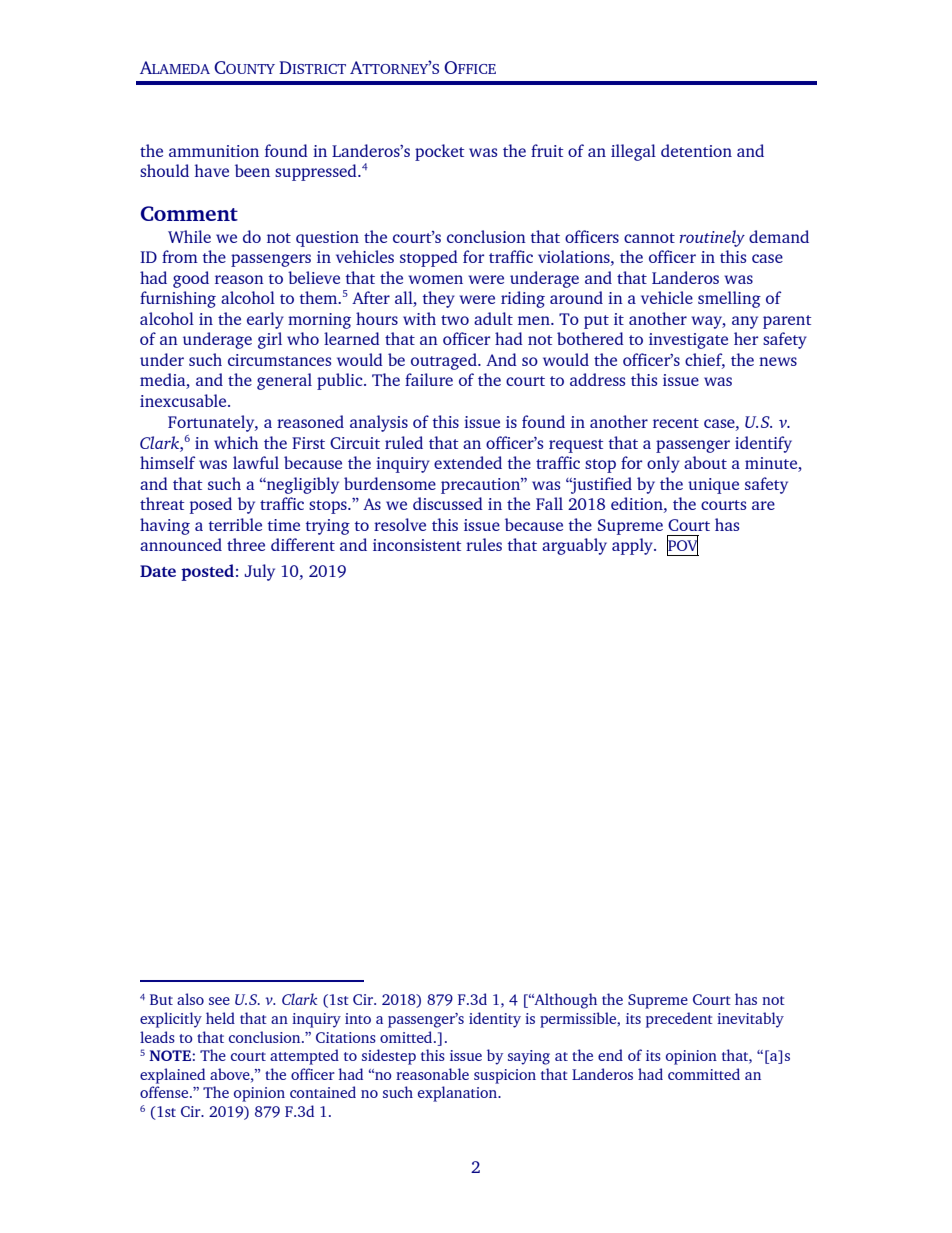 The height and width of the screenshot is (1233, 952). What do you see at coordinates (696, 150) in the screenshot?
I see `detention` at bounding box center [696, 150].
